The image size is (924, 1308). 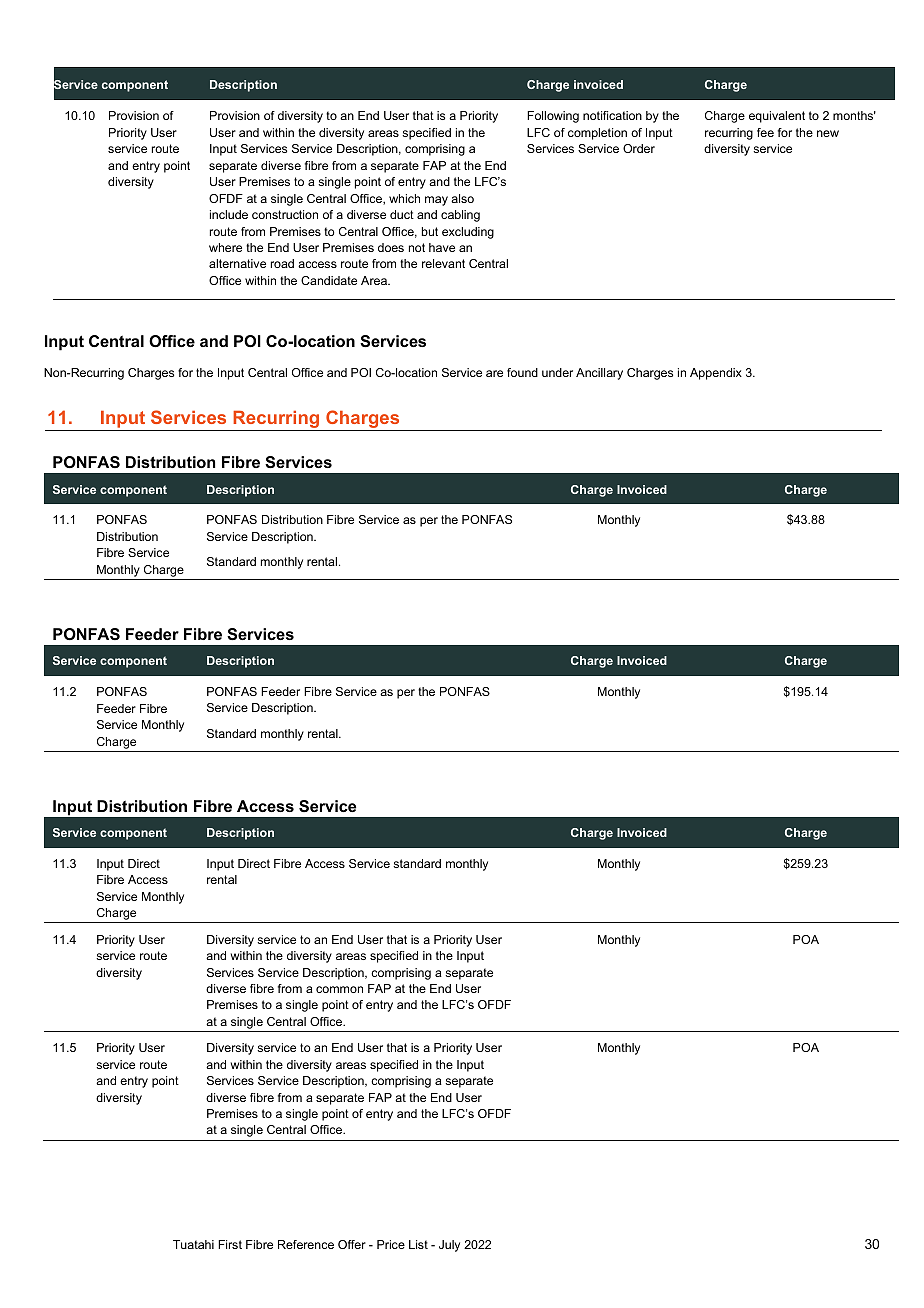 What do you see at coordinates (777, 117) in the screenshot?
I see `equivalent` at bounding box center [777, 117].
